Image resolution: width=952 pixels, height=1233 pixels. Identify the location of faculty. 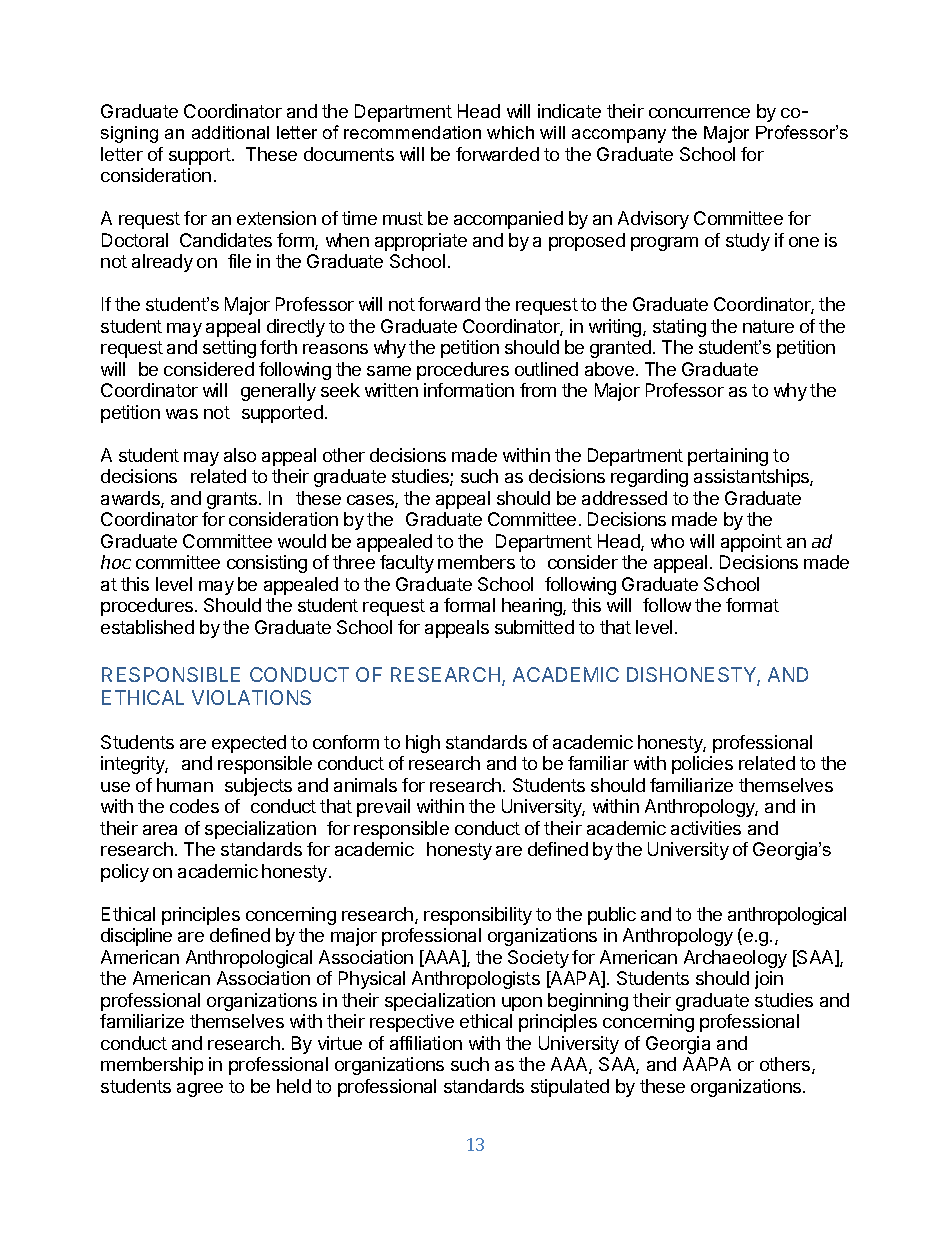
(407, 564).
